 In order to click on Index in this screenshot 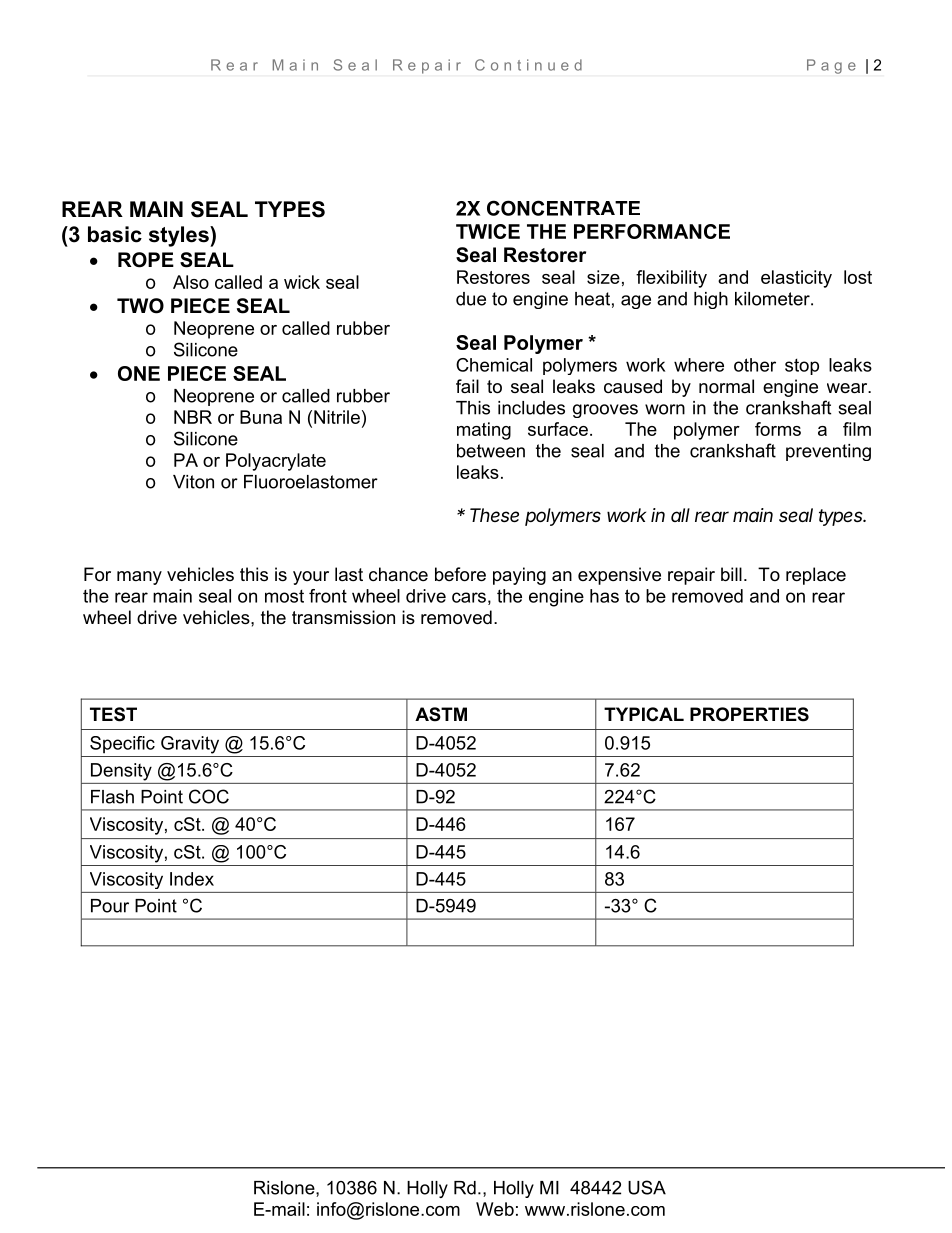, I will do `click(192, 879)`.
